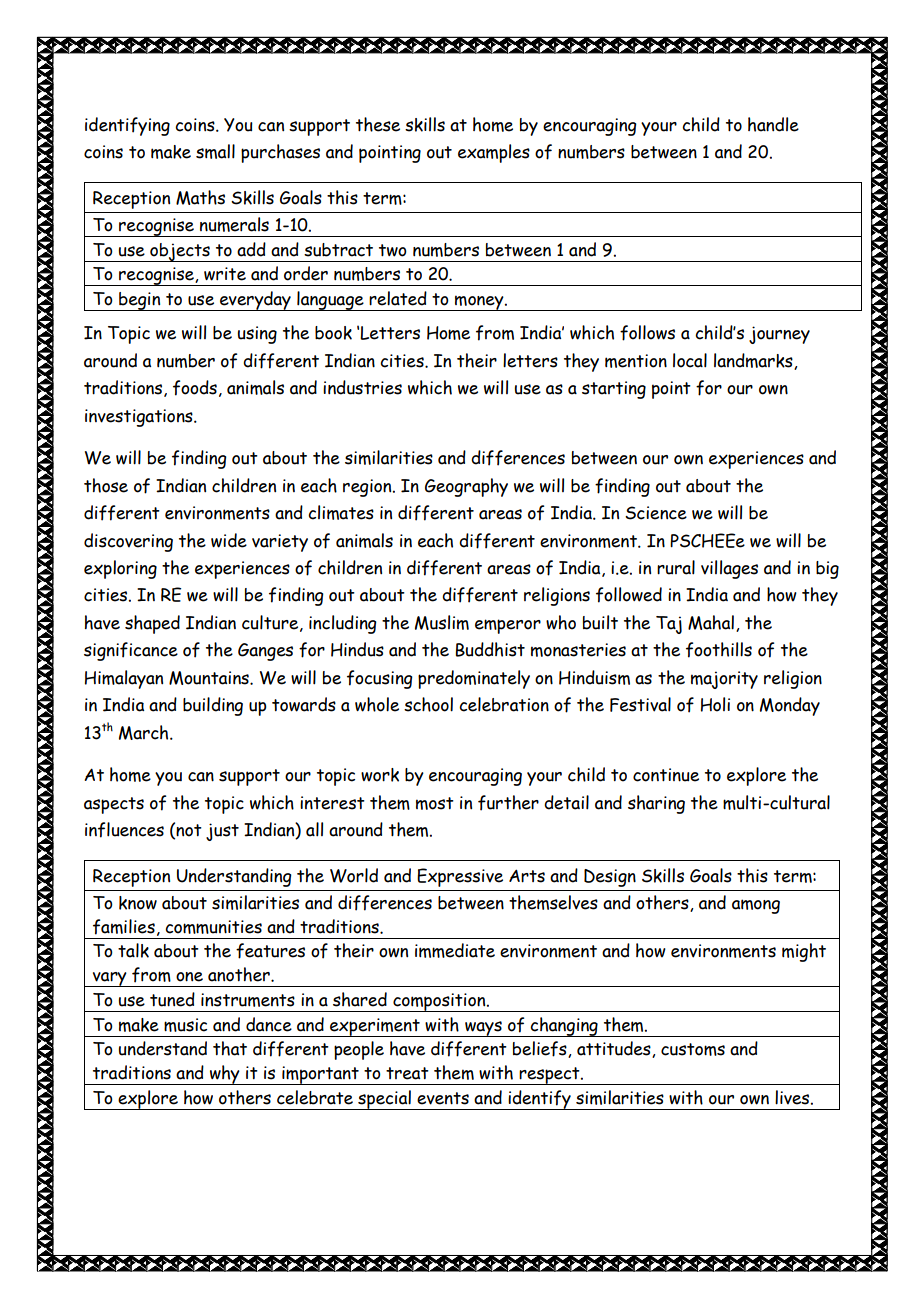 This screenshot has height=1308, width=924. What do you see at coordinates (773, 124) in the screenshot?
I see `handle` at bounding box center [773, 124].
